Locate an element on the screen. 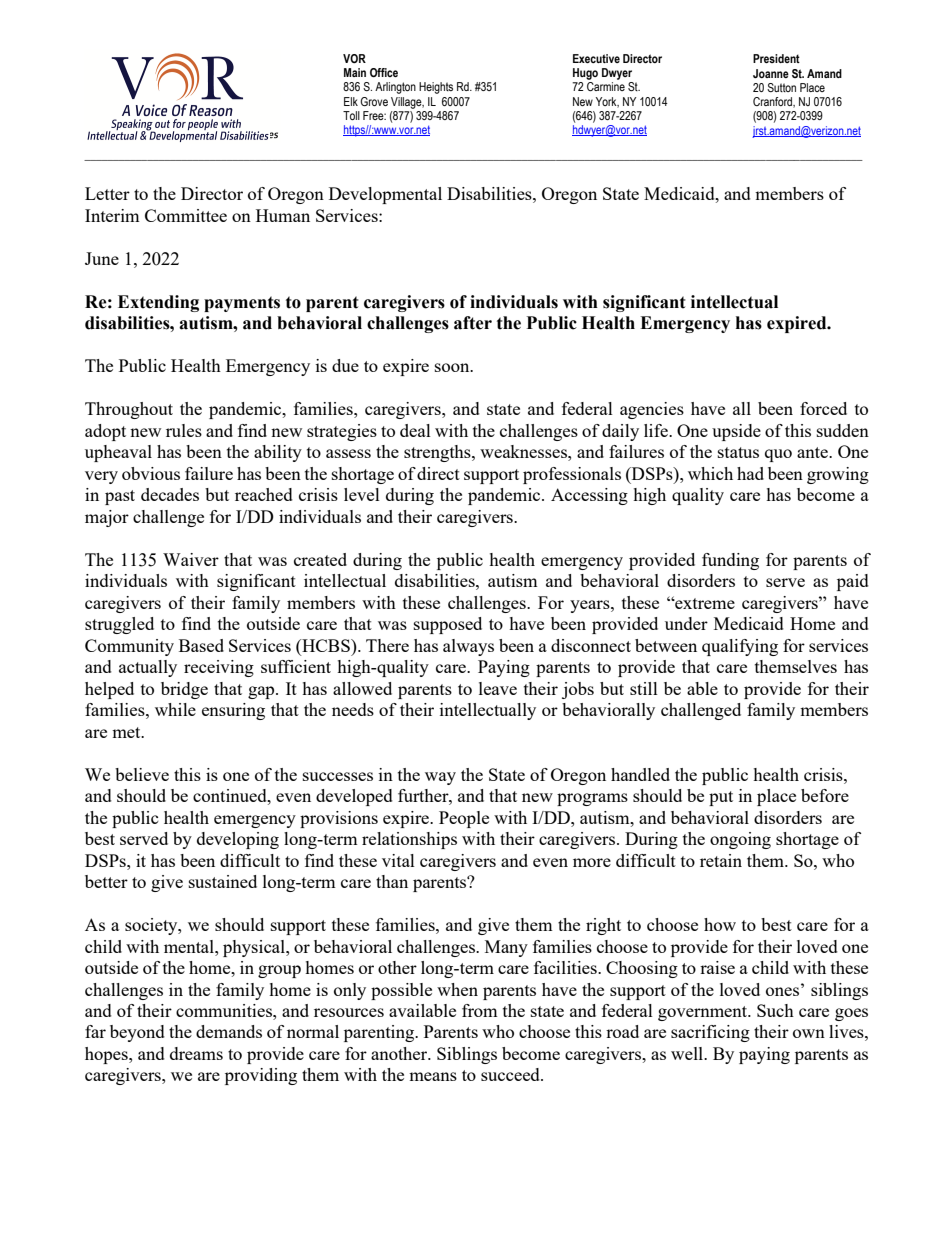  put is located at coordinates (721, 798).
